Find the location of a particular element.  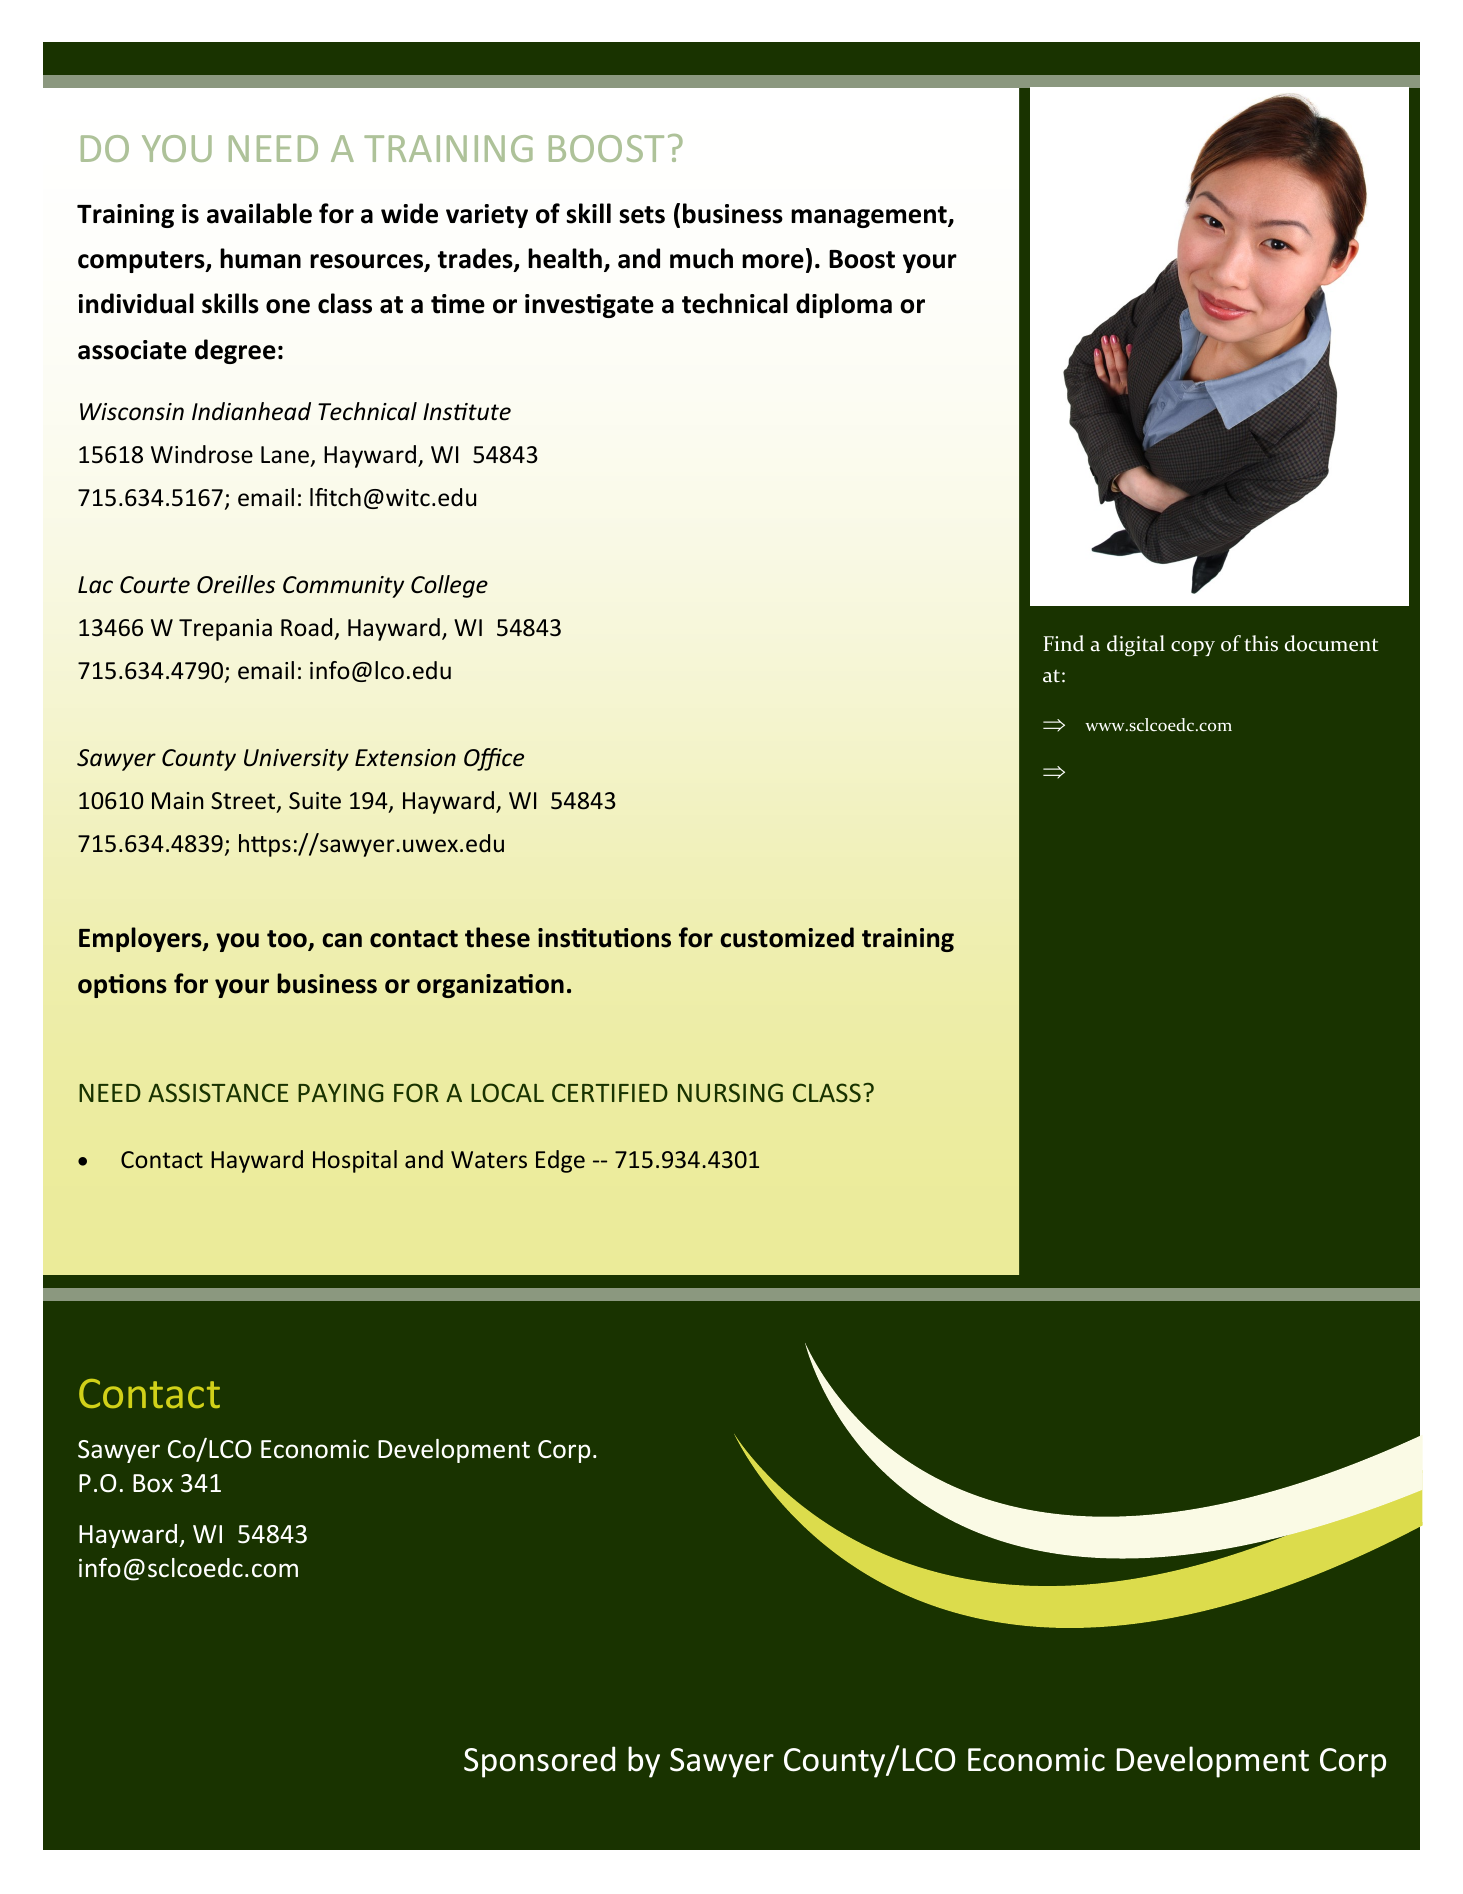

too is located at coordinates (288, 940).
